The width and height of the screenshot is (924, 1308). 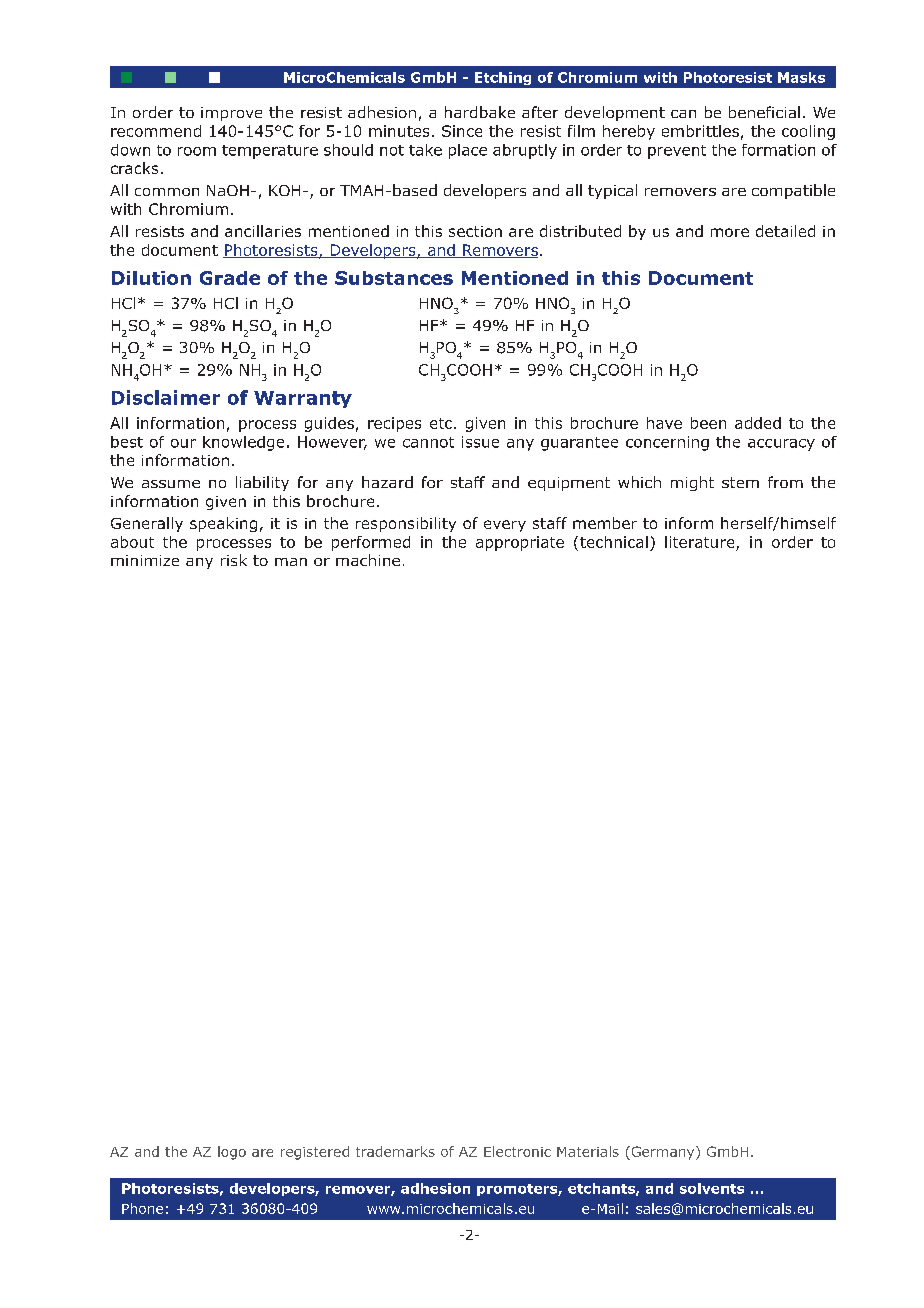 I want to click on improve, so click(x=231, y=114).
